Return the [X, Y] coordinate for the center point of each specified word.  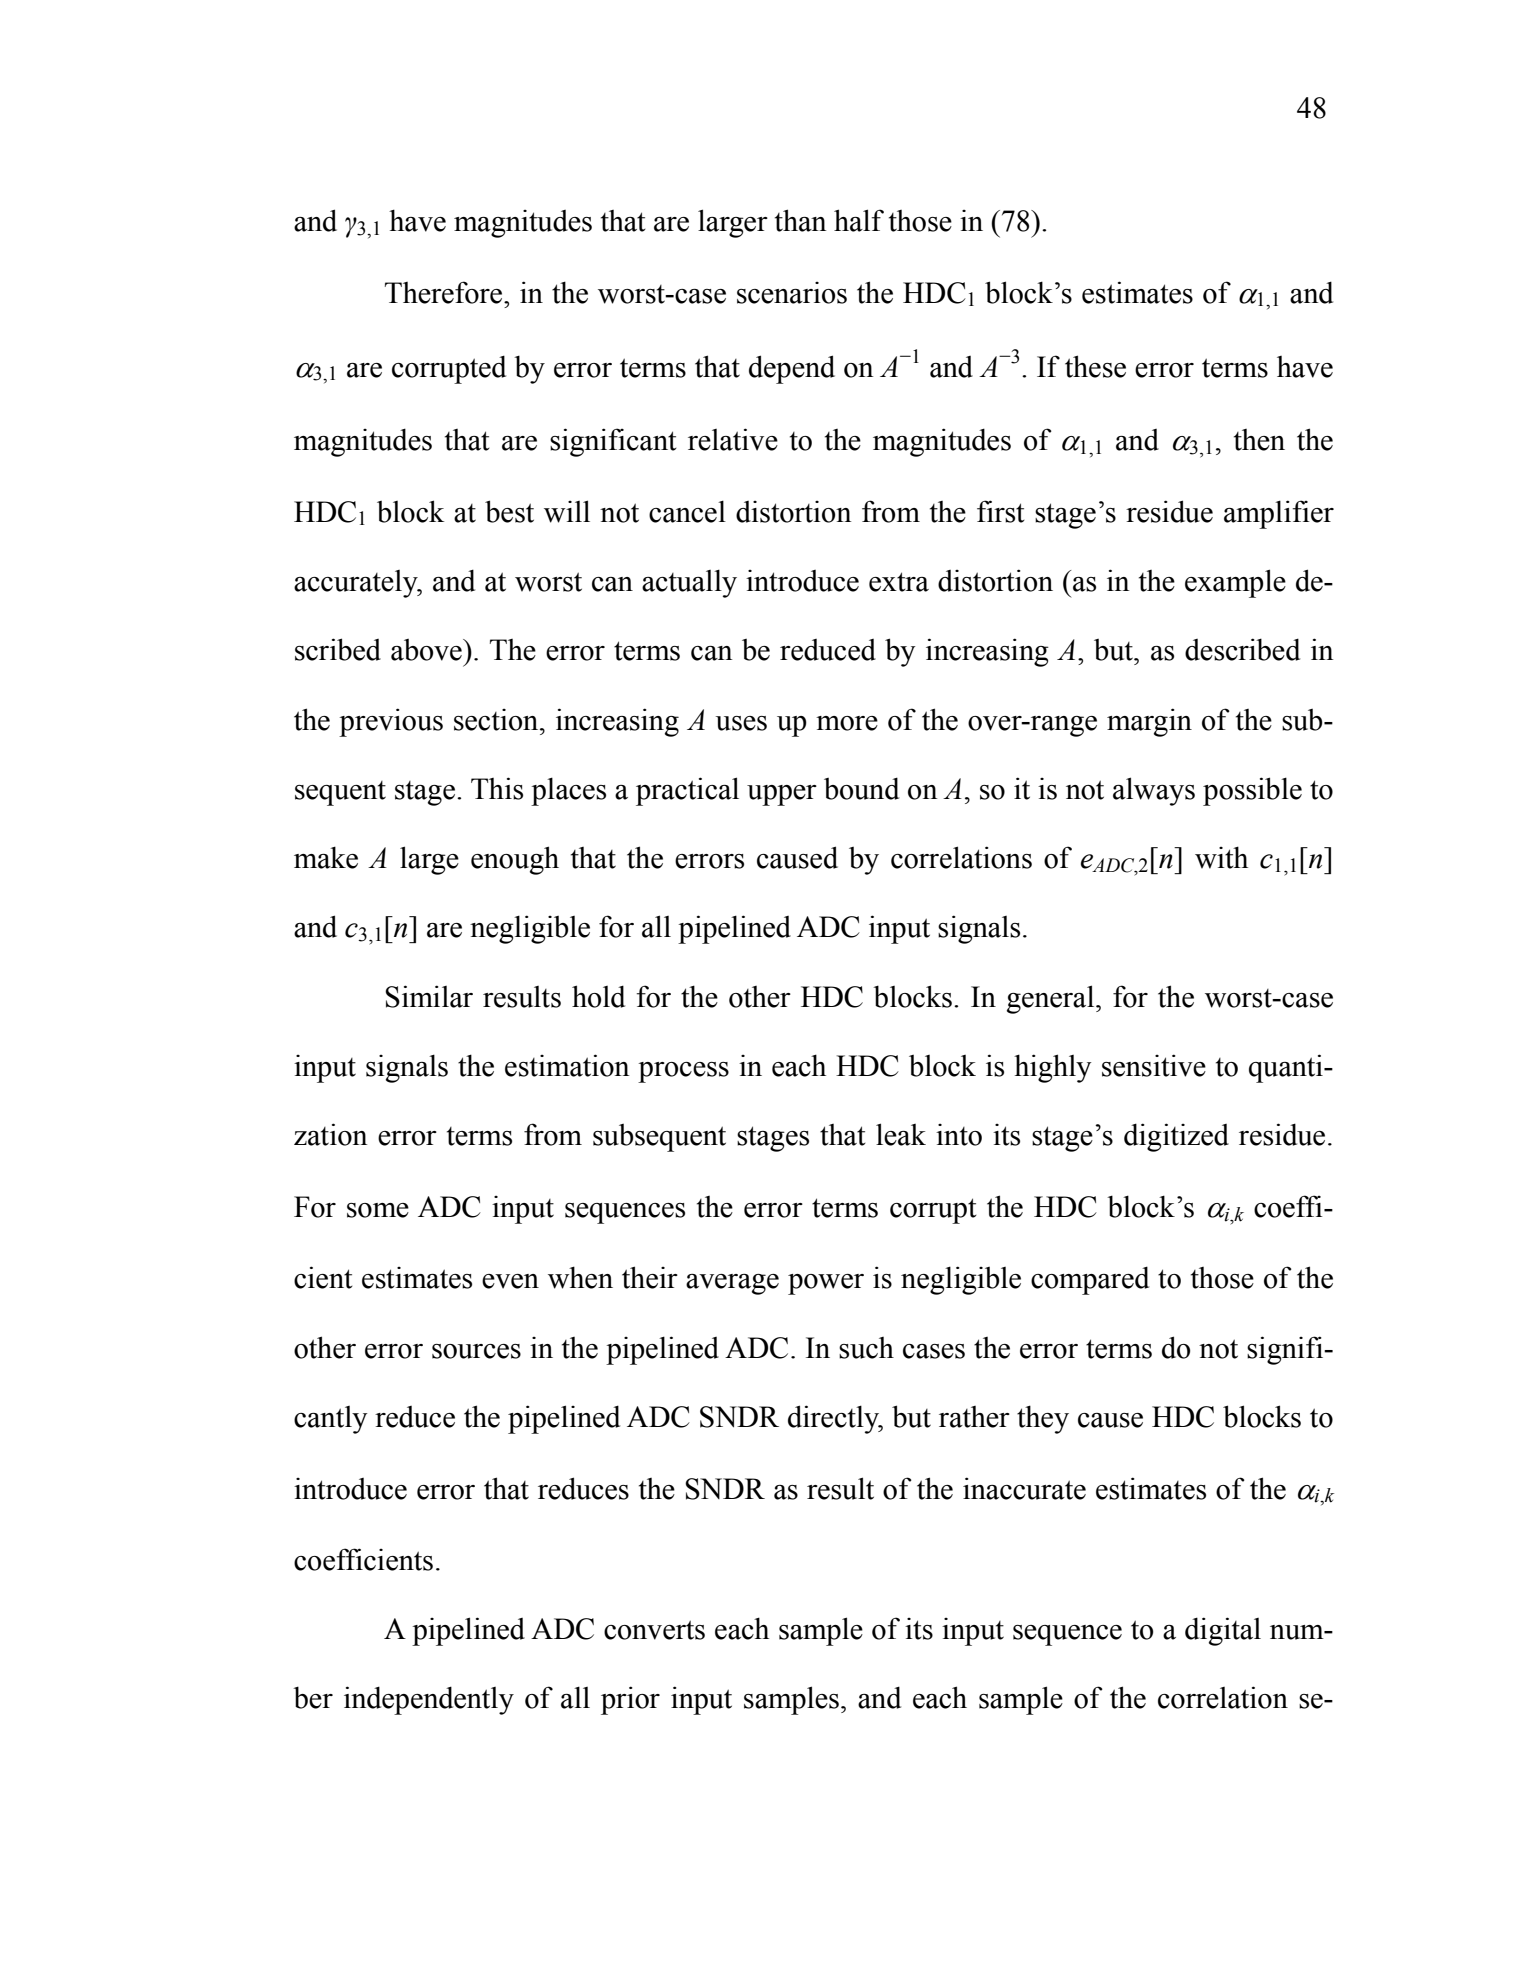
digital [1223, 1631]
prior [630, 1700]
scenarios [792, 293]
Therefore [445, 292]
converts [654, 1630]
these [1095, 366]
